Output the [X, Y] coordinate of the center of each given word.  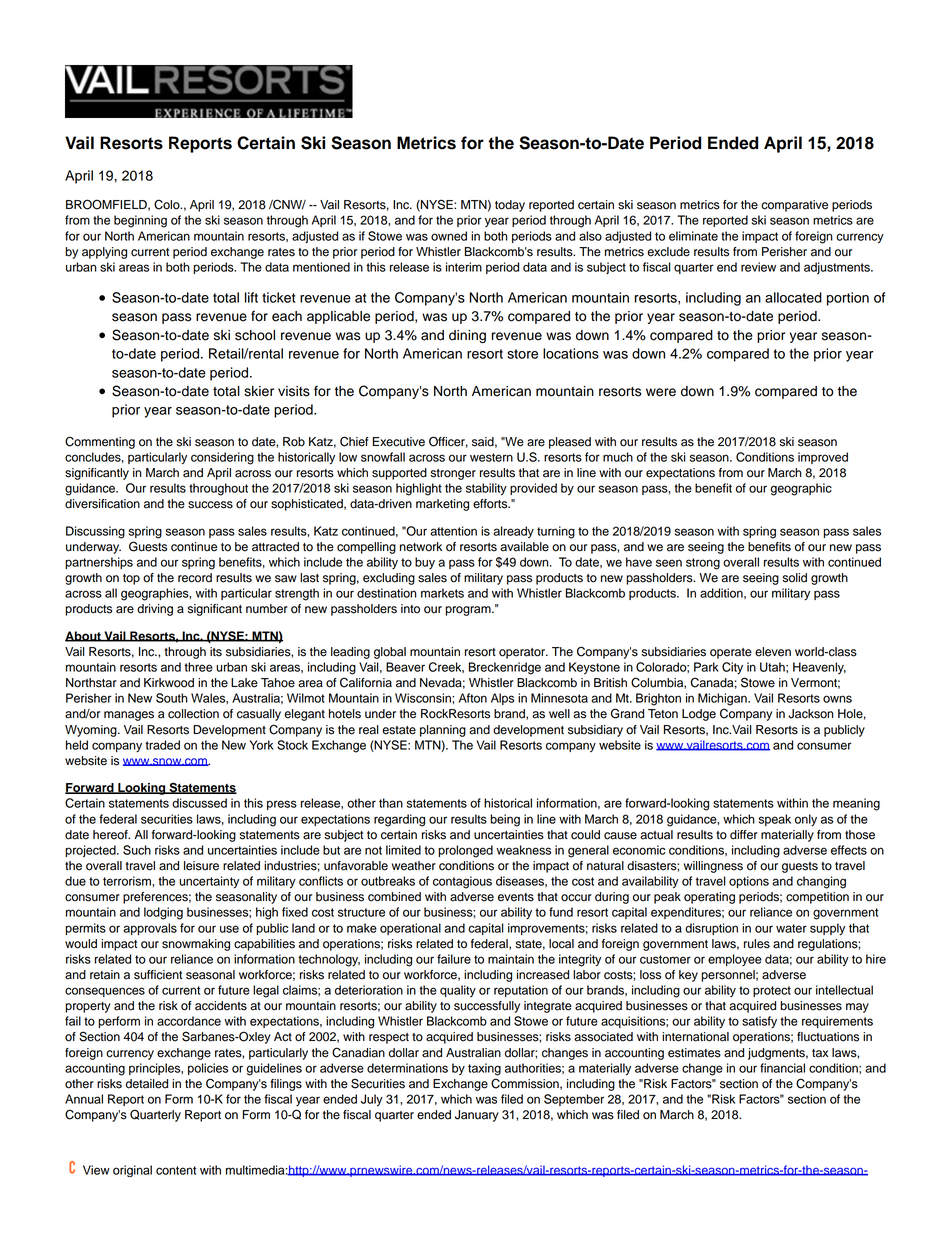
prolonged [465, 851]
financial [782, 1068]
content [176, 1170]
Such [137, 850]
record [195, 578]
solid [794, 578]
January [477, 1116]
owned [449, 236]
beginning [140, 221]
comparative [794, 206]
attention [453, 531]
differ [744, 835]
